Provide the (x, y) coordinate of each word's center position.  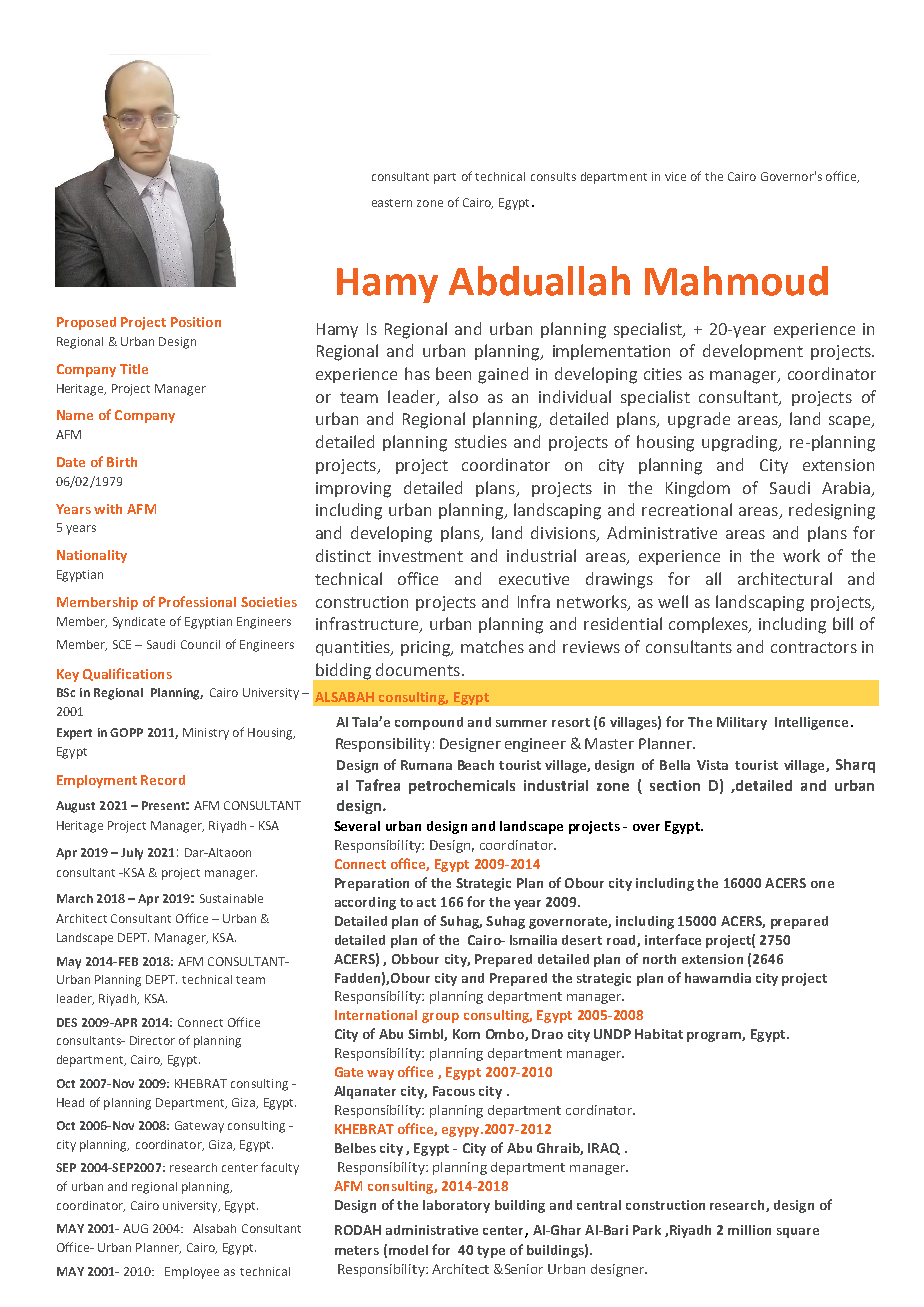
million (749, 1230)
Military (742, 723)
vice (675, 176)
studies (481, 441)
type (491, 1252)
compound (429, 723)
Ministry (206, 734)
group (440, 1018)
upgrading (741, 443)
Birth (122, 462)
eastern (392, 203)
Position (196, 322)
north (659, 959)
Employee (192, 1273)
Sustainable (231, 898)
